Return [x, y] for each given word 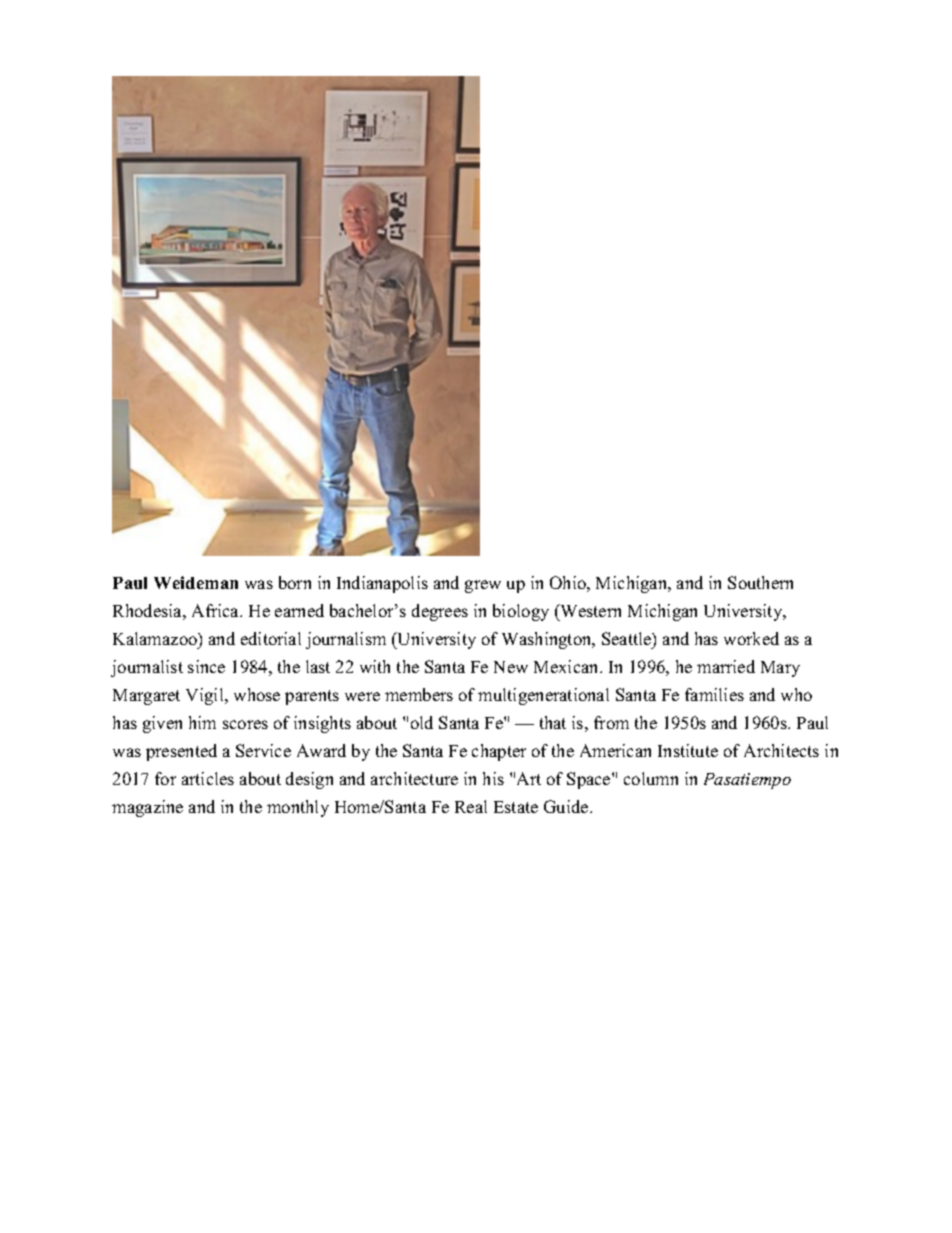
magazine [147, 808]
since [206, 666]
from [611, 722]
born [295, 582]
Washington [548, 640]
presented [181, 752]
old [422, 722]
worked [751, 638]
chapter [499, 752]
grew [483, 586]
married [726, 666]
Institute [688, 750]
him [202, 722]
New [511, 667]
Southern [760, 582]
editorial [271, 638]
